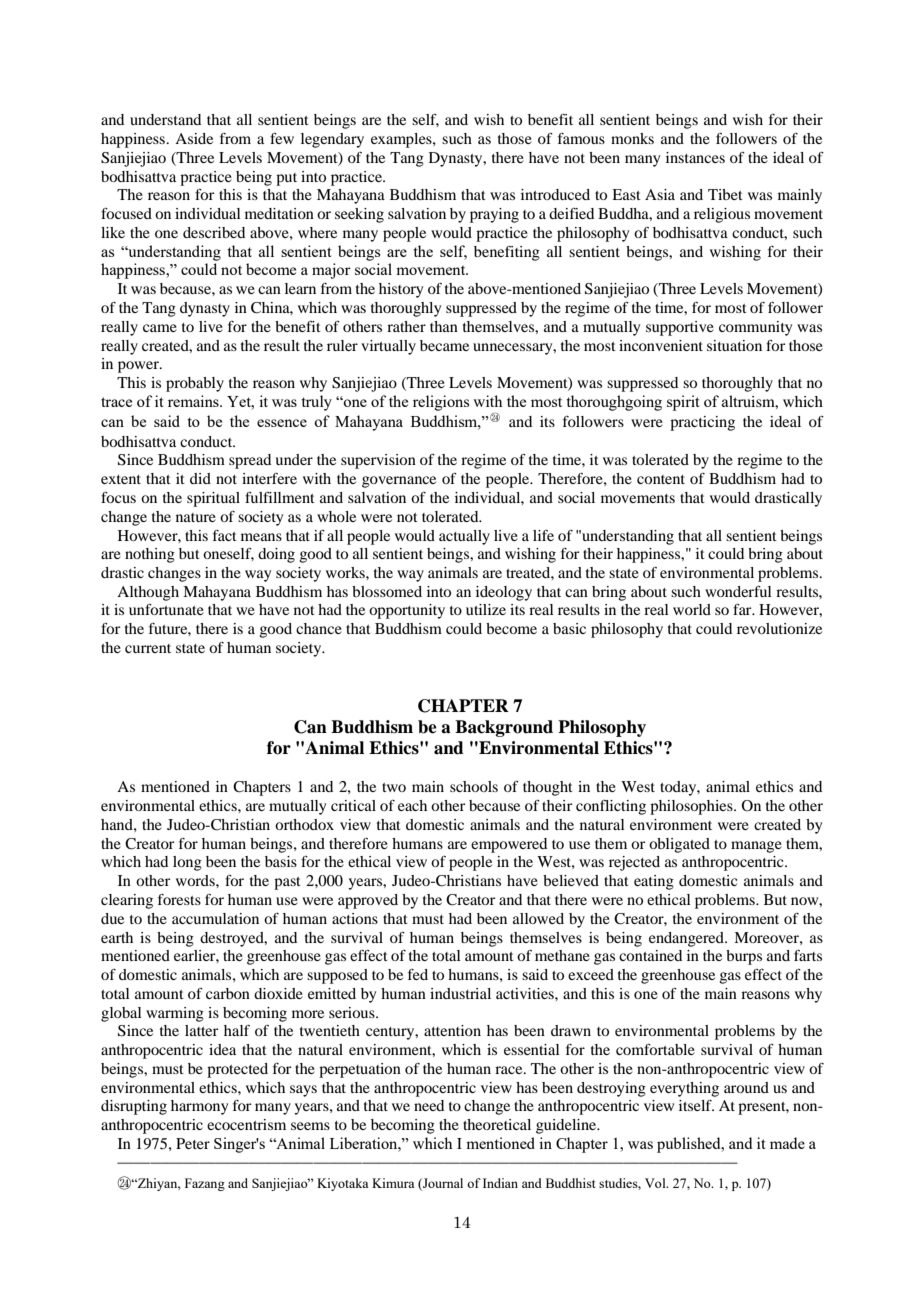 Image resolution: width=924 pixels, height=1308 pixels. I want to click on accumulation, so click(215, 918).
